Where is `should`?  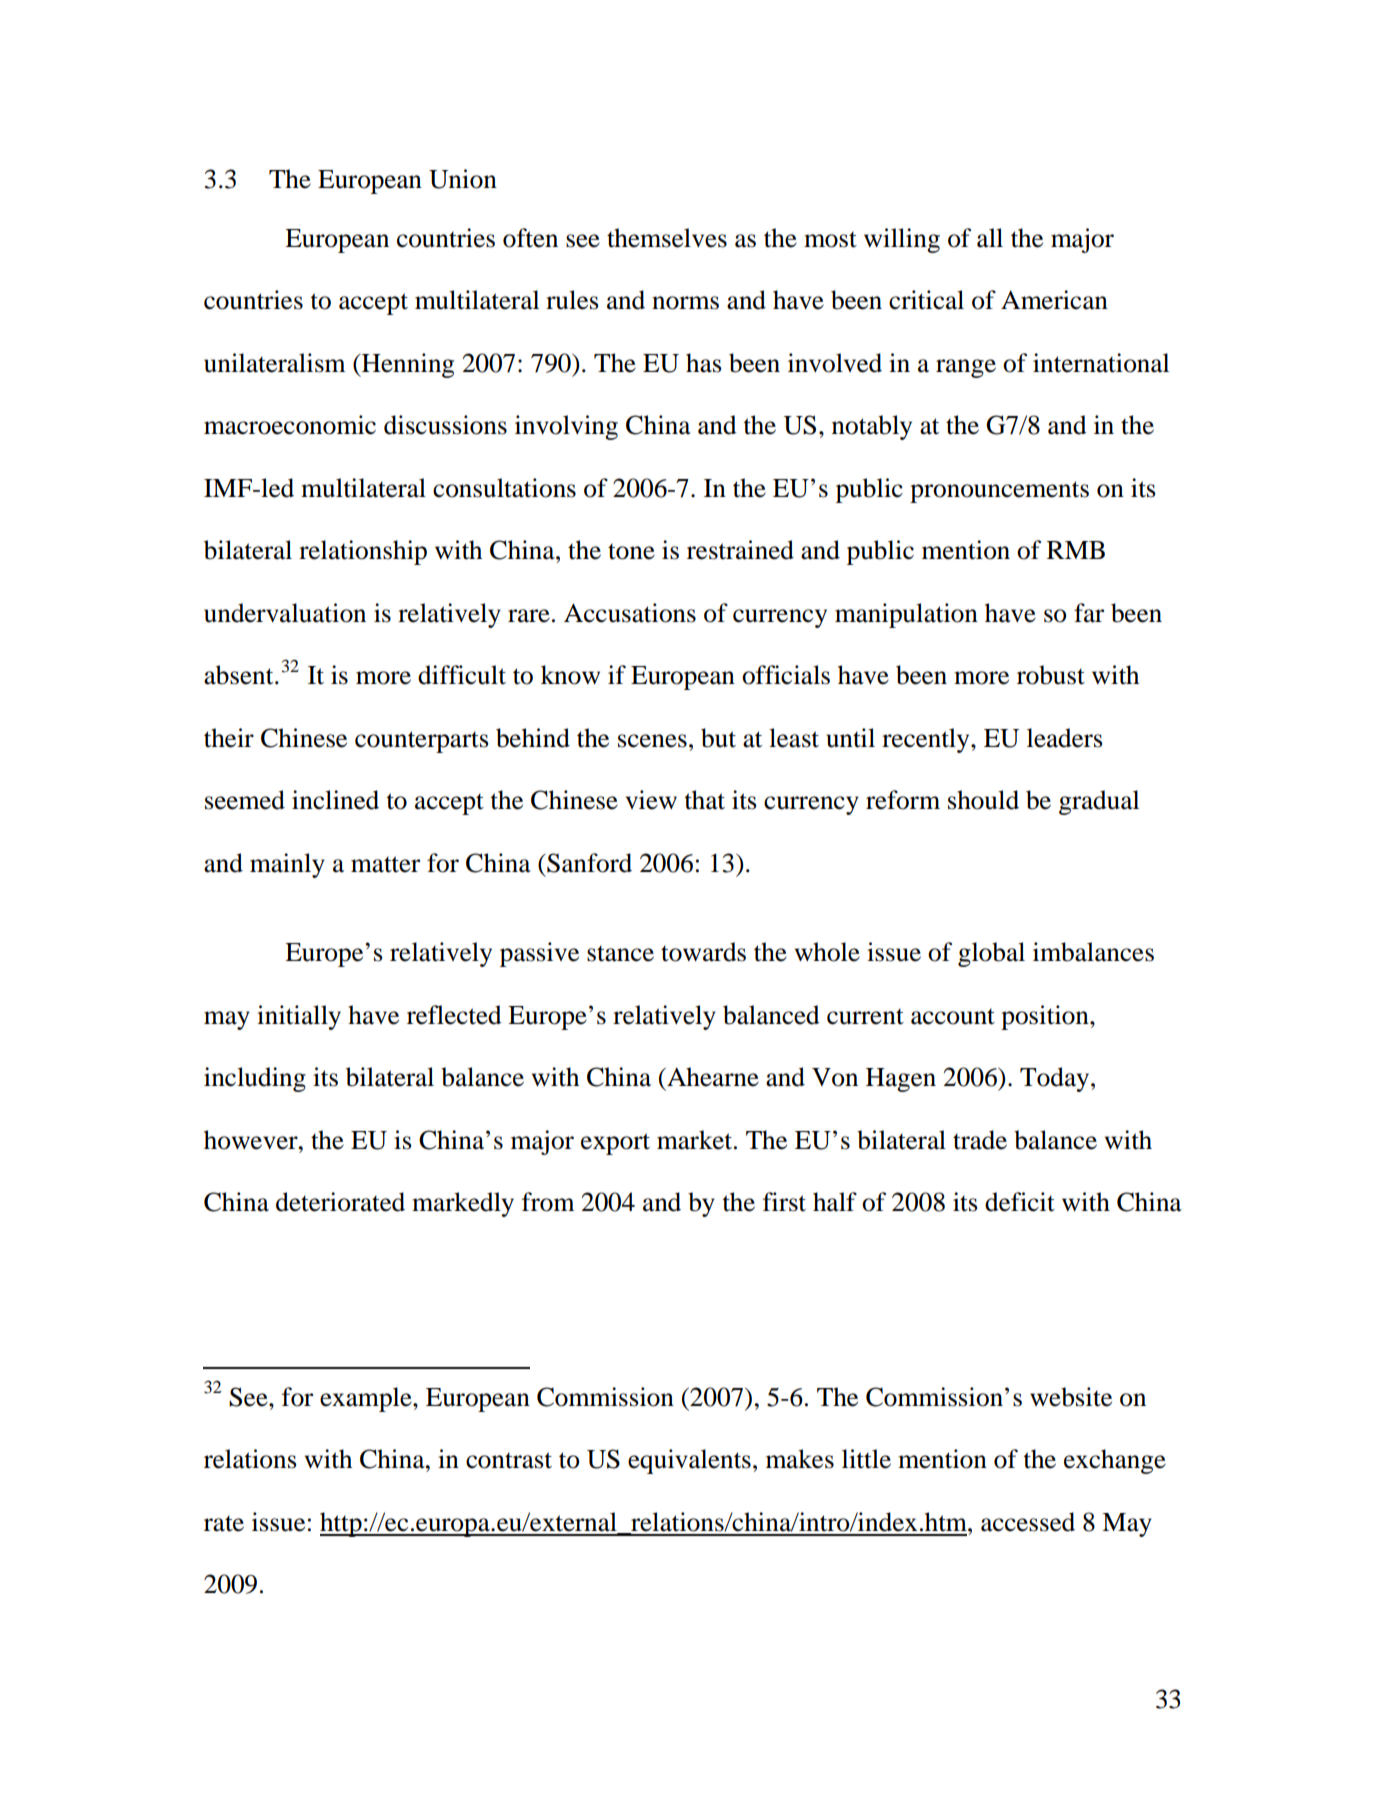 should is located at coordinates (983, 800).
